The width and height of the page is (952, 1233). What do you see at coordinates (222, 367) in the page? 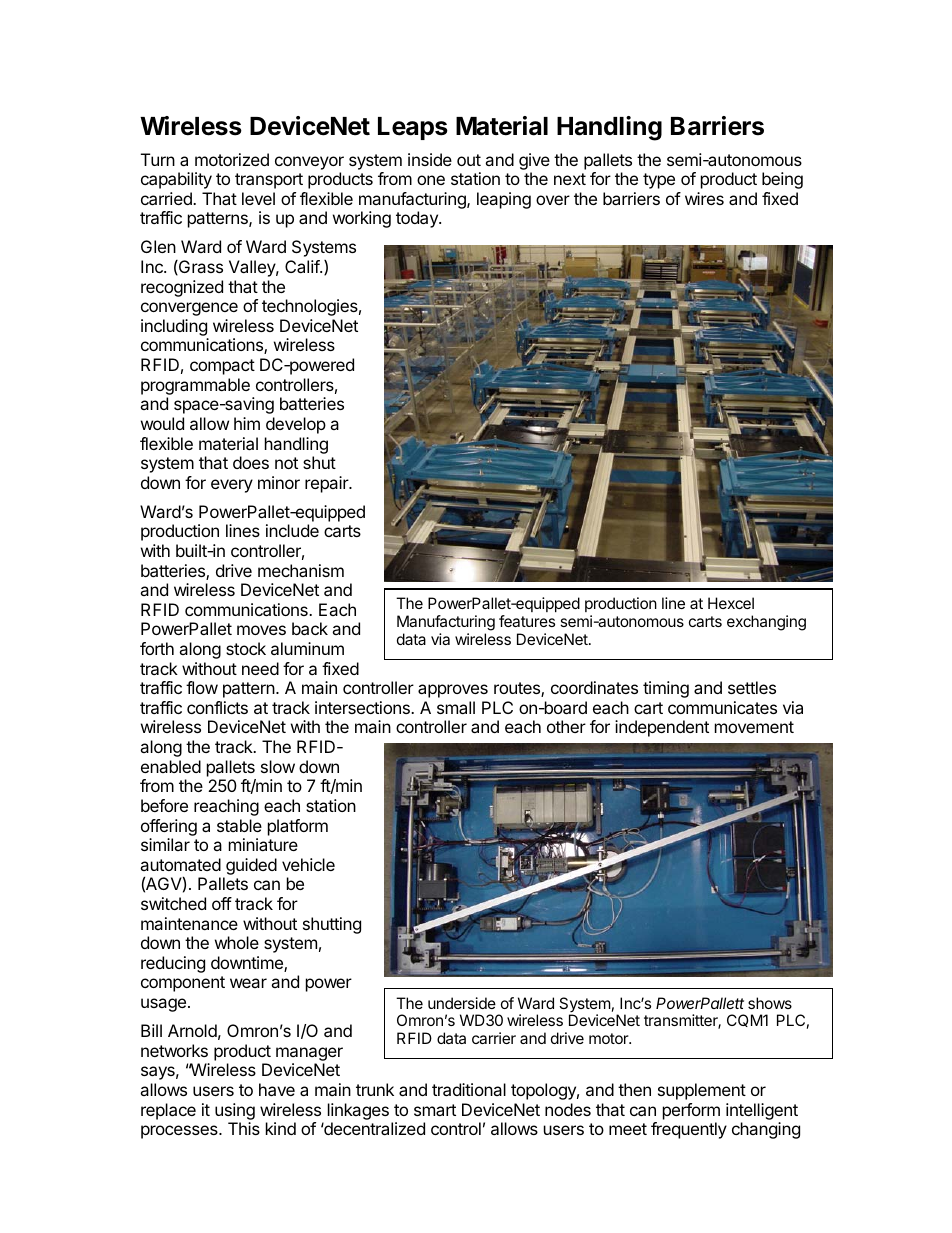
I see `compact` at bounding box center [222, 367].
